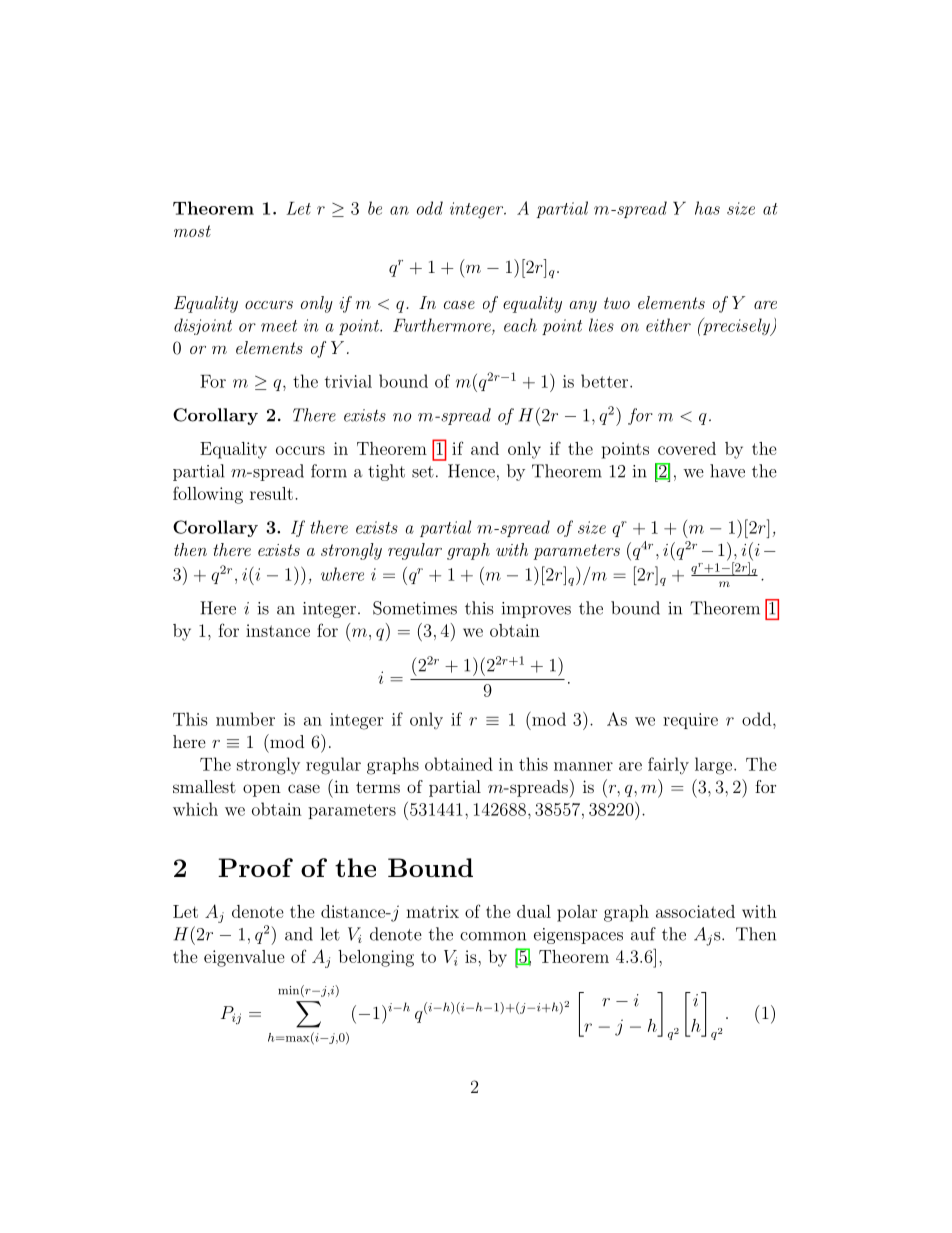 The width and height of the document is (952, 1233). I want to click on most, so click(192, 231).
